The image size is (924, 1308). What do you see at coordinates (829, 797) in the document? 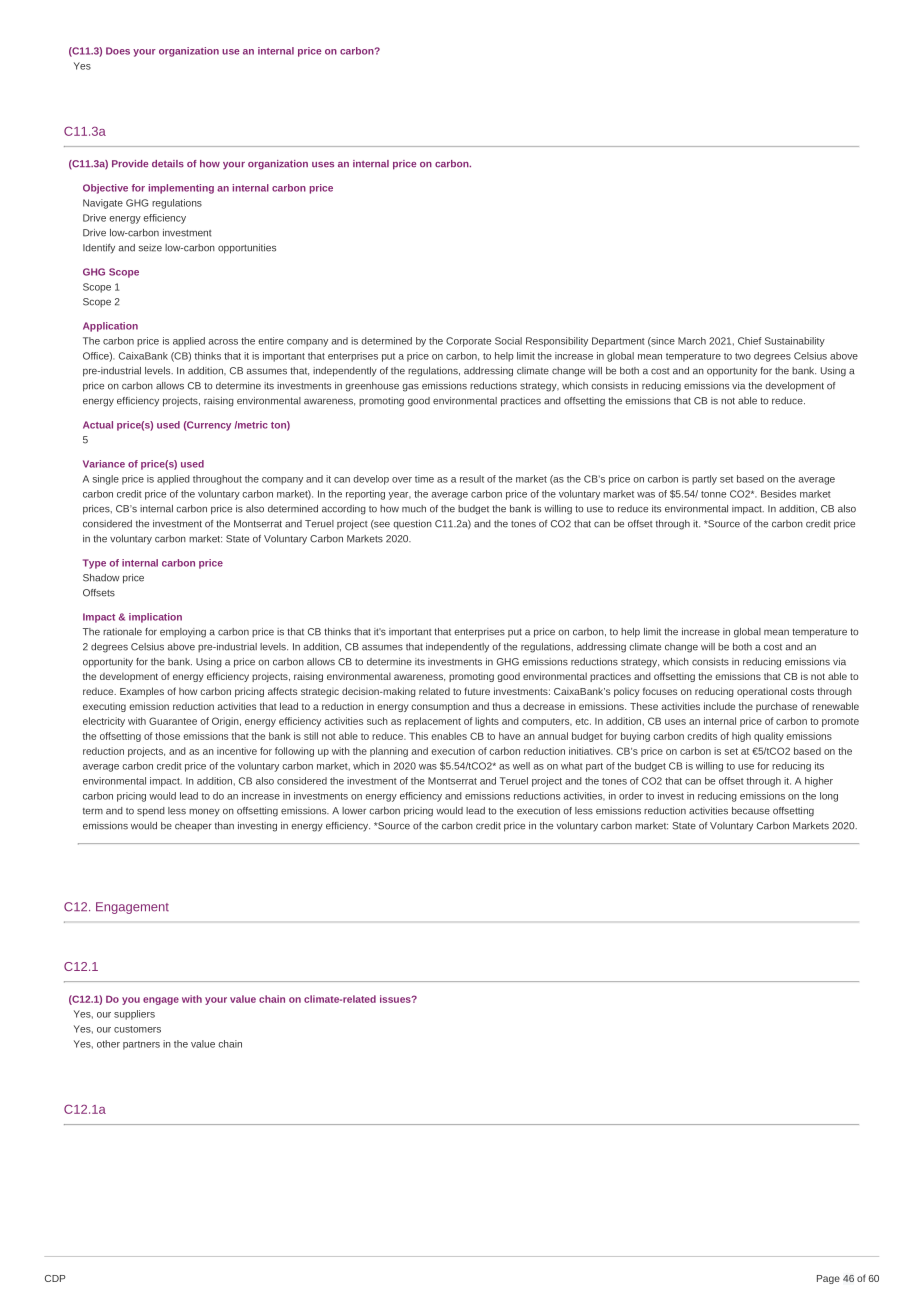
I see `long` at bounding box center [829, 797].
